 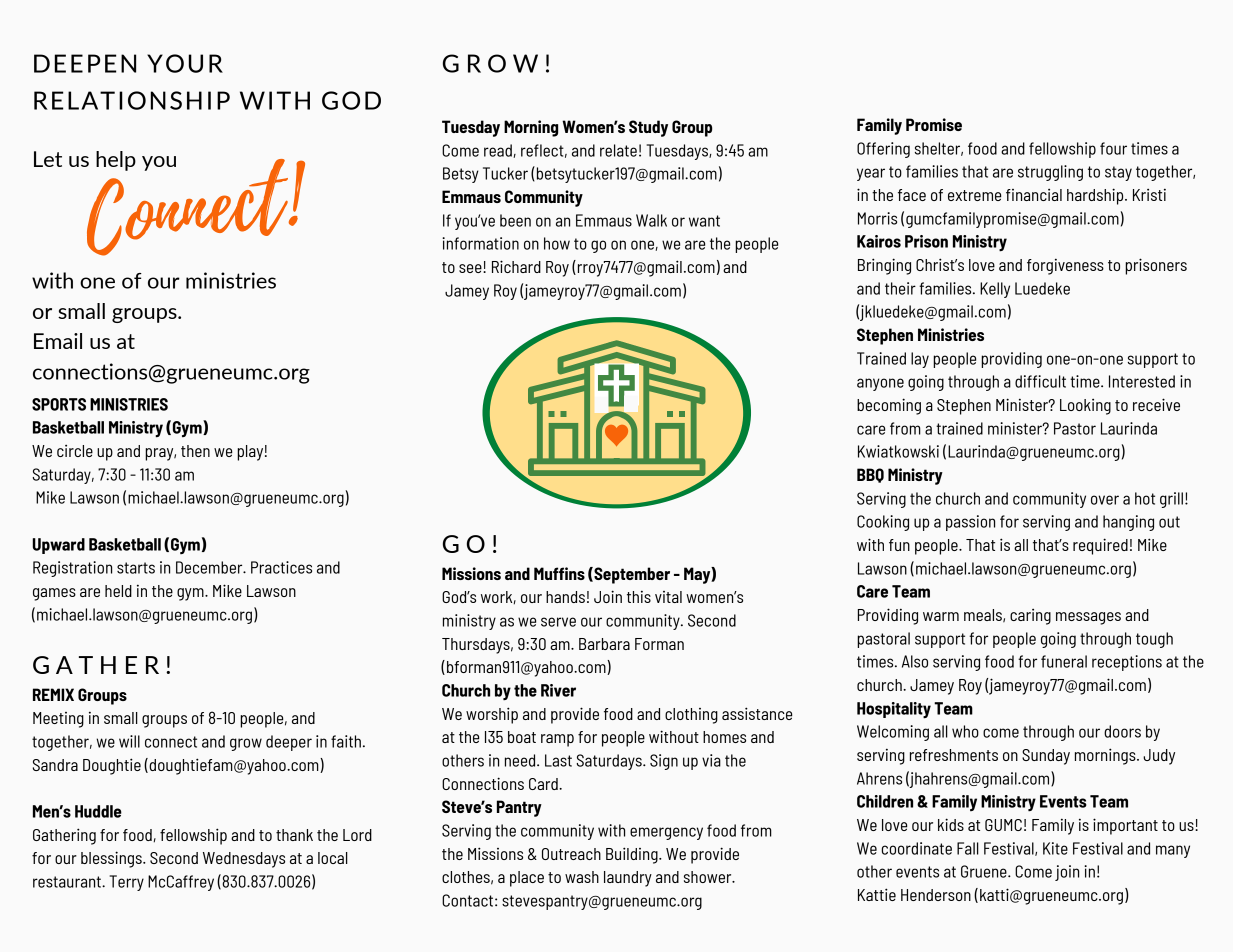 What do you see at coordinates (126, 883) in the image?
I see `Terry` at bounding box center [126, 883].
